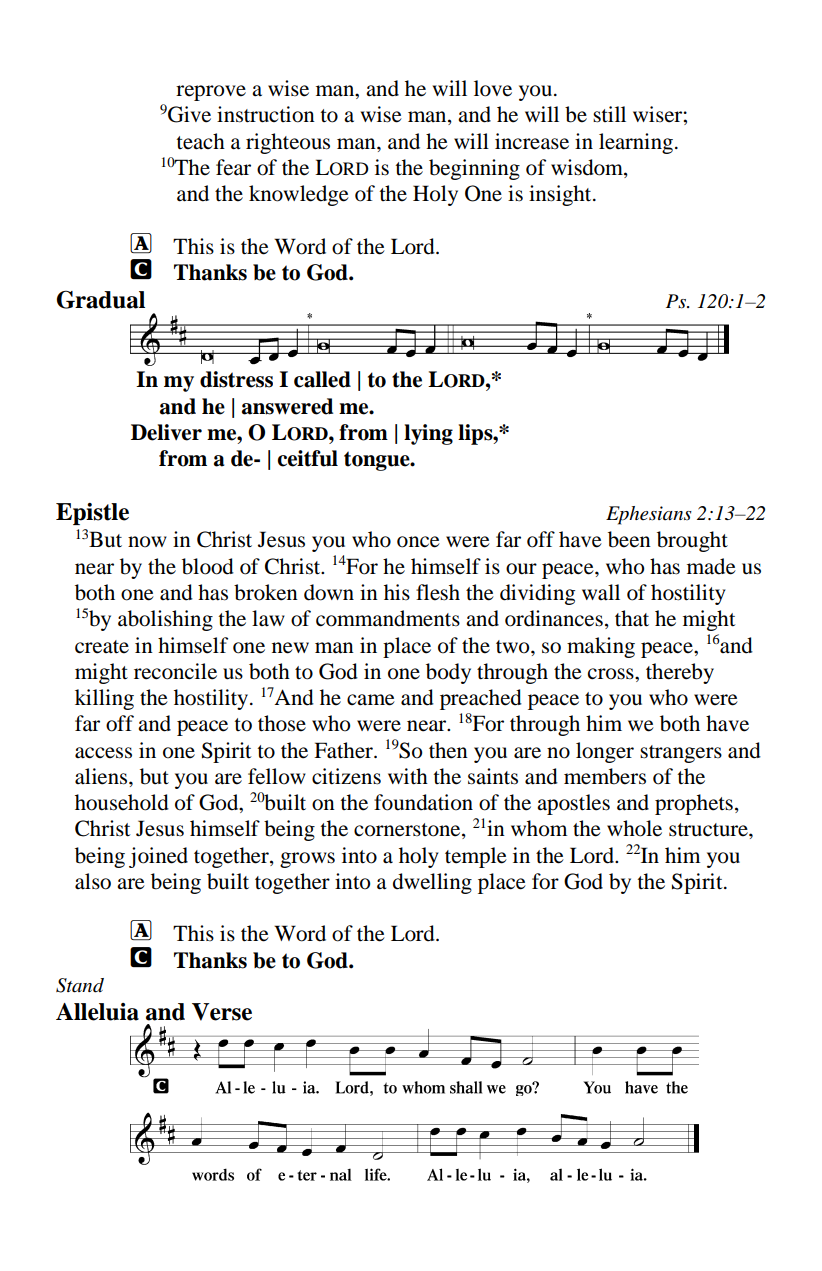 This document has height=1271, width=822. Describe the element at coordinates (629, 539) in the document. I see `been` at that location.
